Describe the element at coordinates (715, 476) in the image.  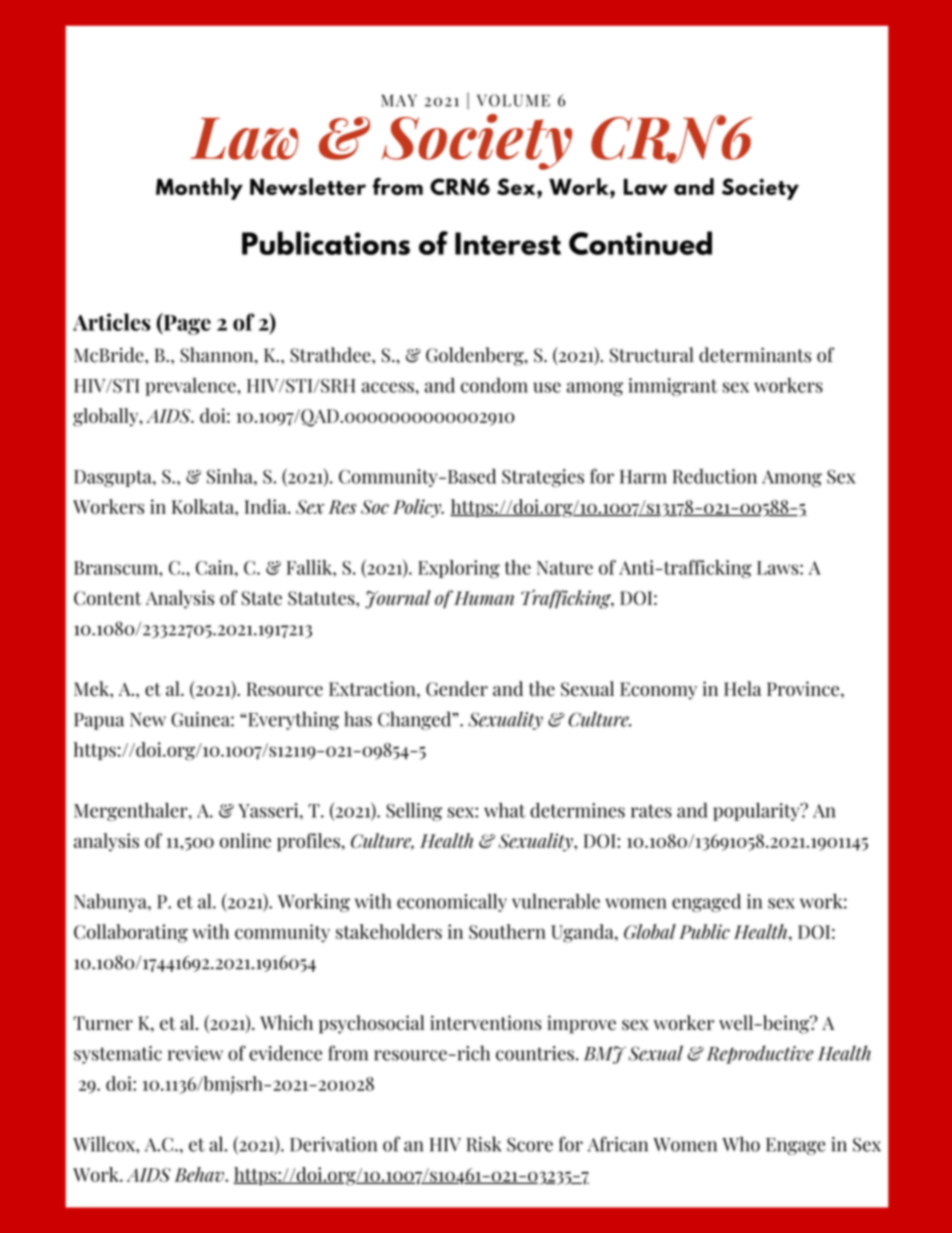
I see `Reduction` at that location.
